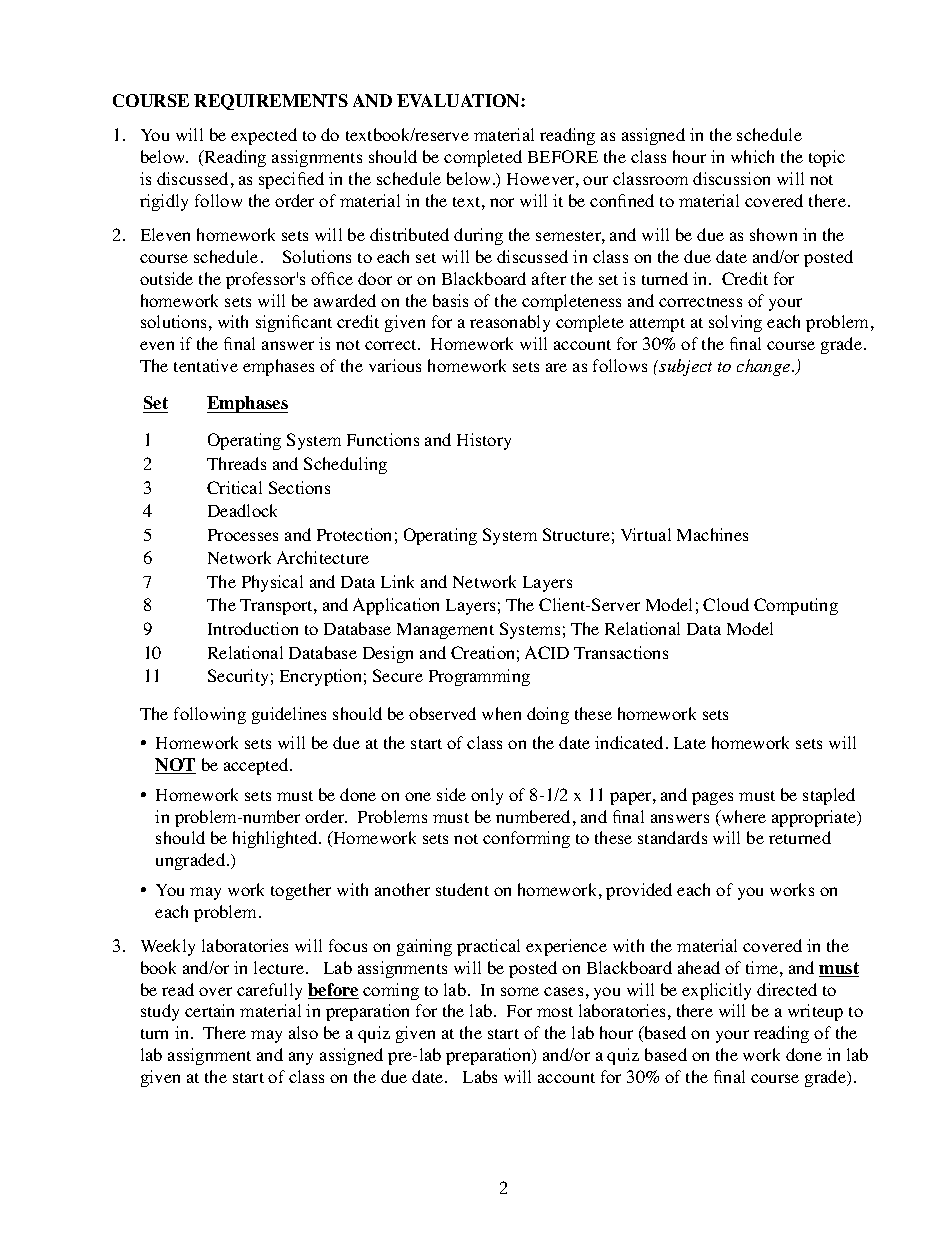  What do you see at coordinates (459, 100) in the page?
I see `EVALUATION` at bounding box center [459, 100].
